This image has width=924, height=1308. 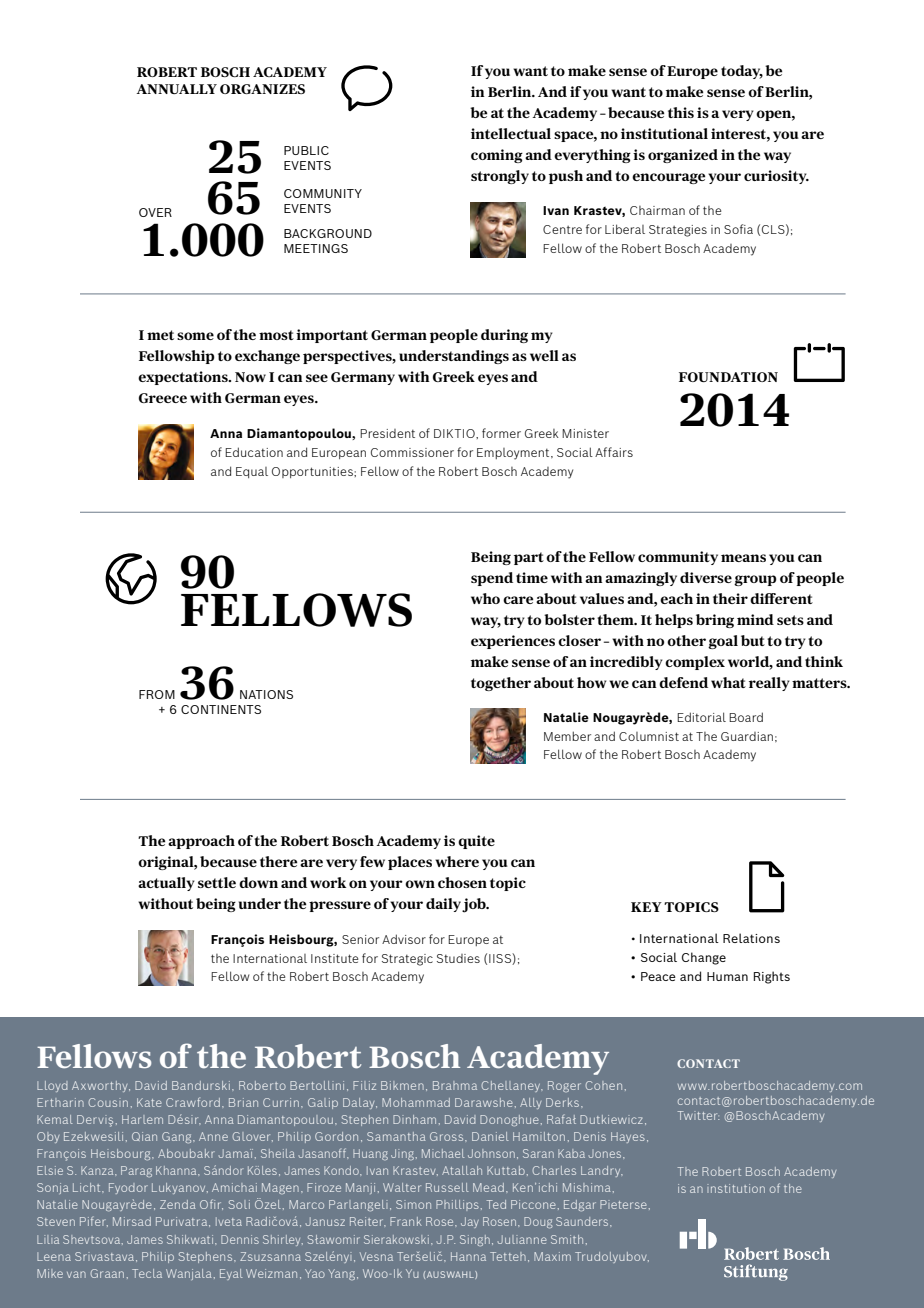 I want to click on what, so click(x=728, y=682).
